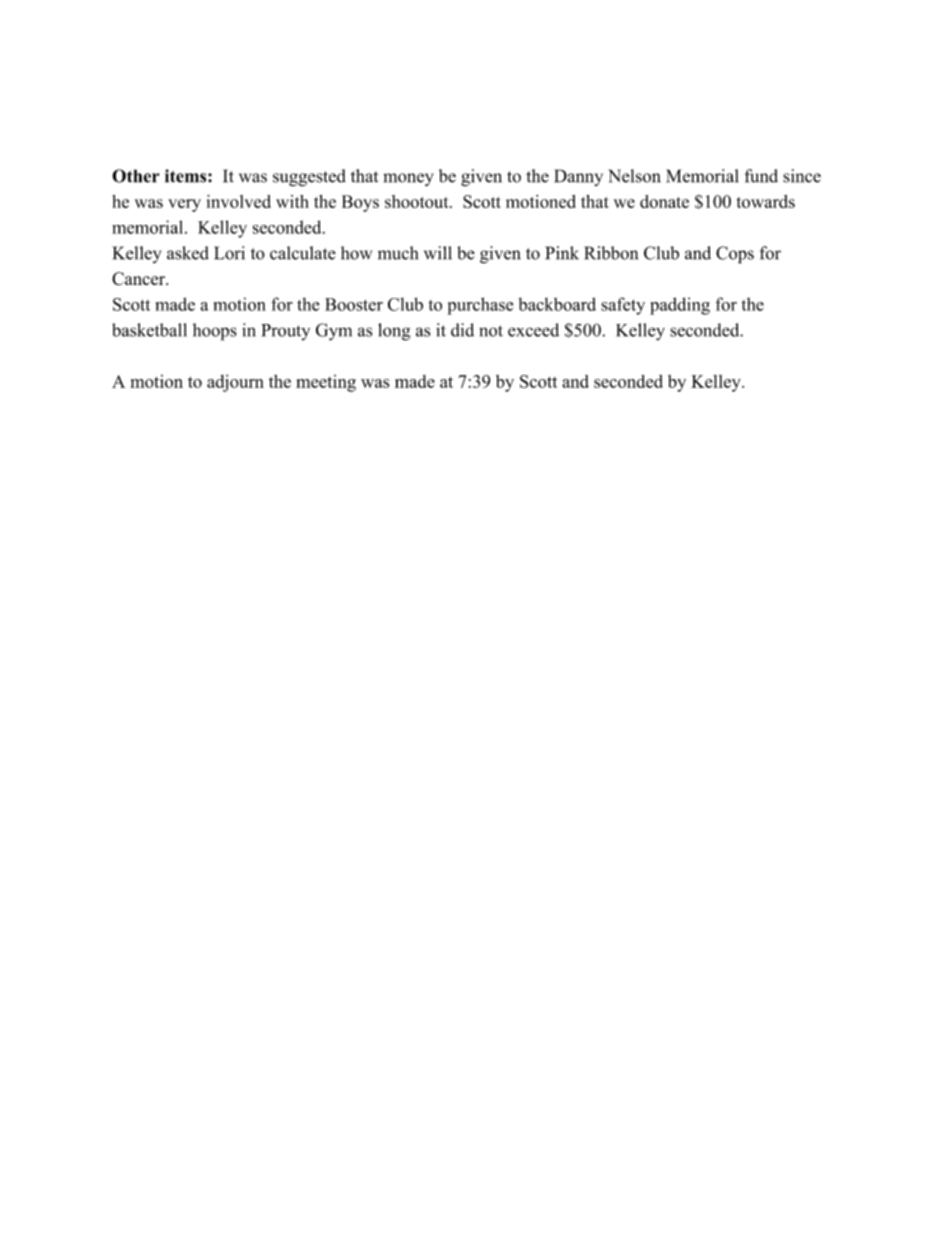 The height and width of the image is (1233, 952). I want to click on purchase, so click(480, 306).
